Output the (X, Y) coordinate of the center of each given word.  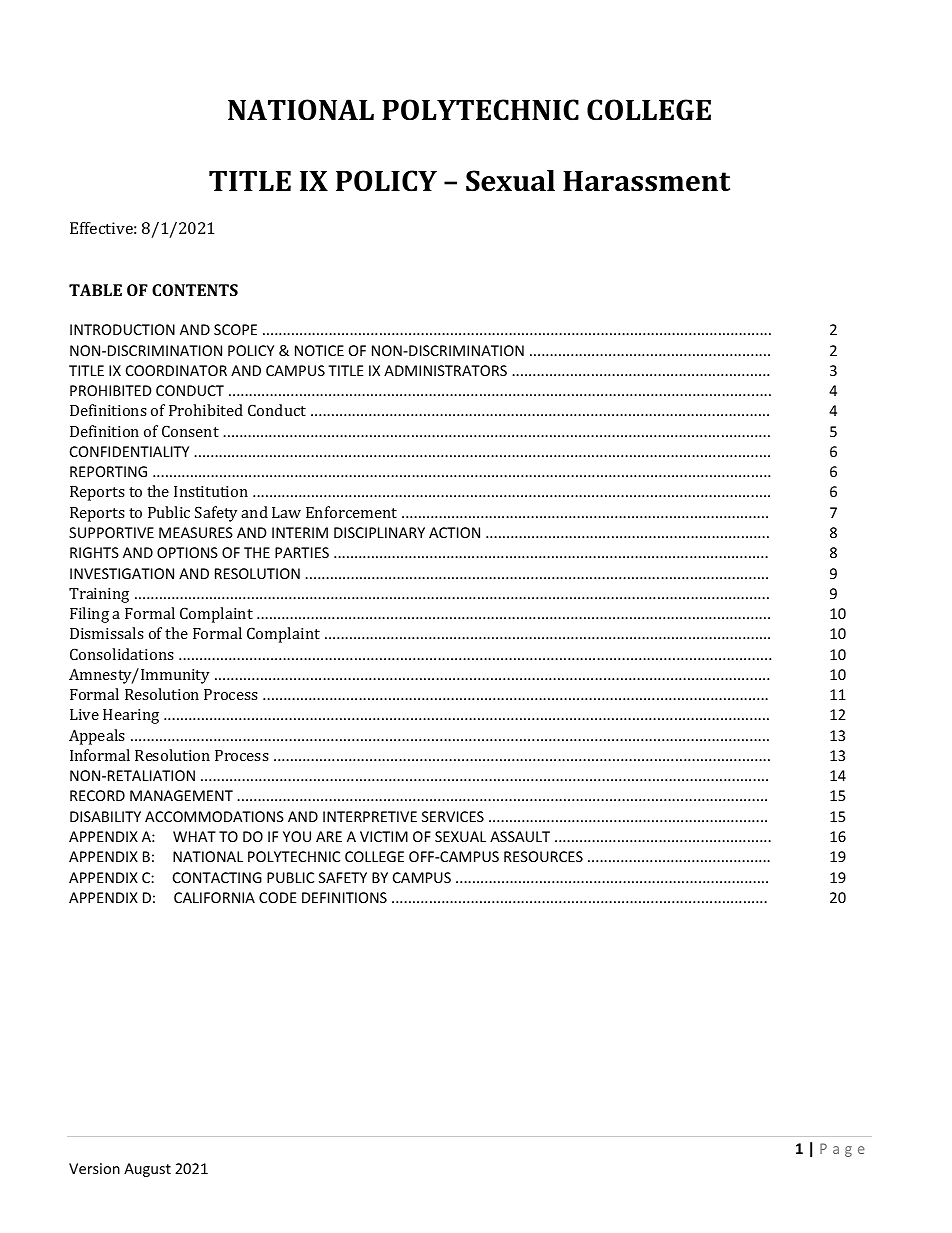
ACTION (454, 532)
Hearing (131, 716)
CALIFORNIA (214, 897)
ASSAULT (520, 836)
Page (842, 1150)
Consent (190, 431)
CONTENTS (195, 290)
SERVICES (453, 816)
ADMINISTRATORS (445, 370)
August (147, 1170)
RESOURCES (543, 856)
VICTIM (384, 836)
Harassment (646, 181)
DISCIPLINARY (379, 532)
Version (94, 1168)
